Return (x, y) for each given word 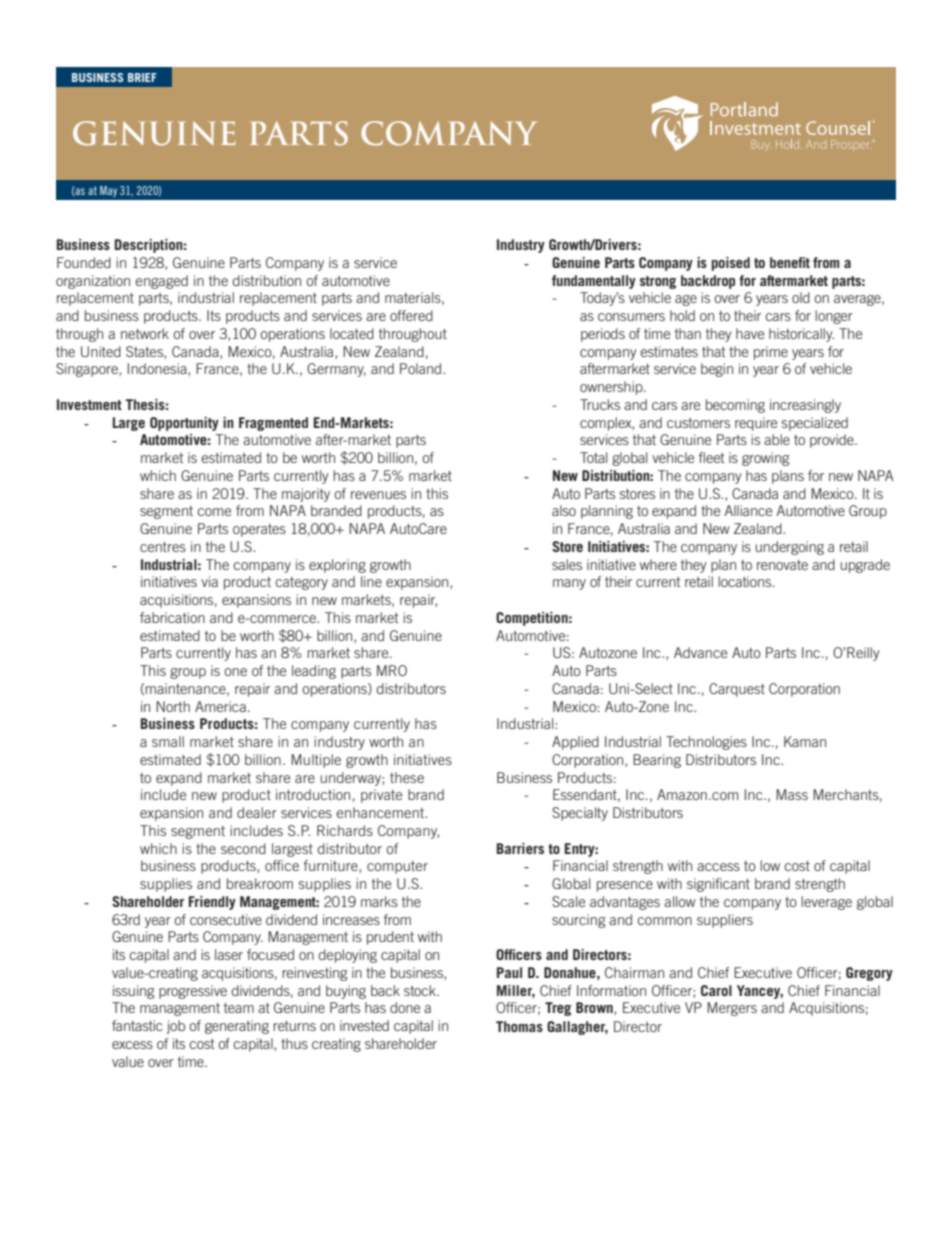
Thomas (519, 1026)
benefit (790, 262)
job (175, 1027)
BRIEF (142, 77)
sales (567, 564)
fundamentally (594, 282)
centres (163, 547)
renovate (782, 565)
